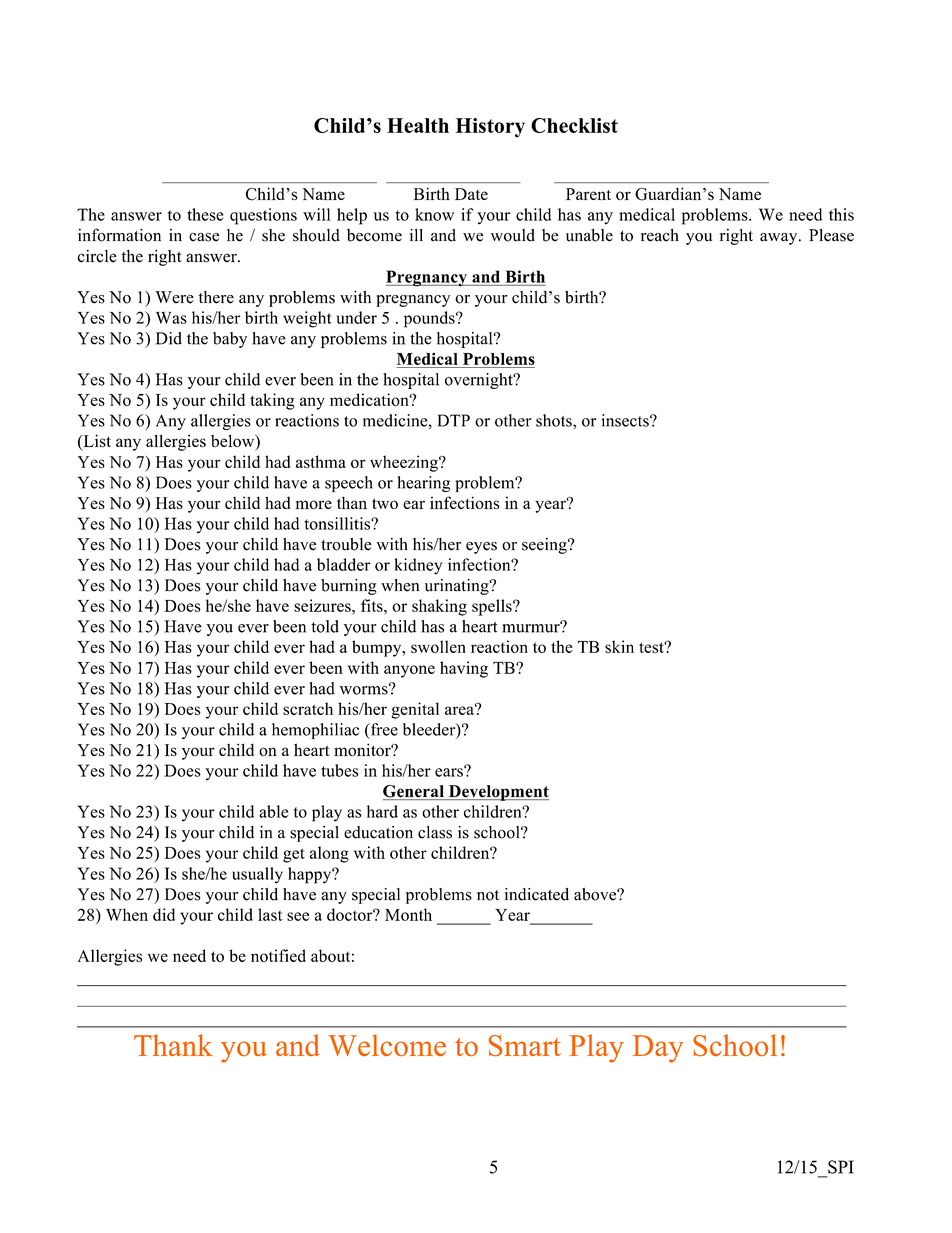 Image resolution: width=952 pixels, height=1233 pixels. Describe the element at coordinates (415, 710) in the page. I see `genital` at that location.
